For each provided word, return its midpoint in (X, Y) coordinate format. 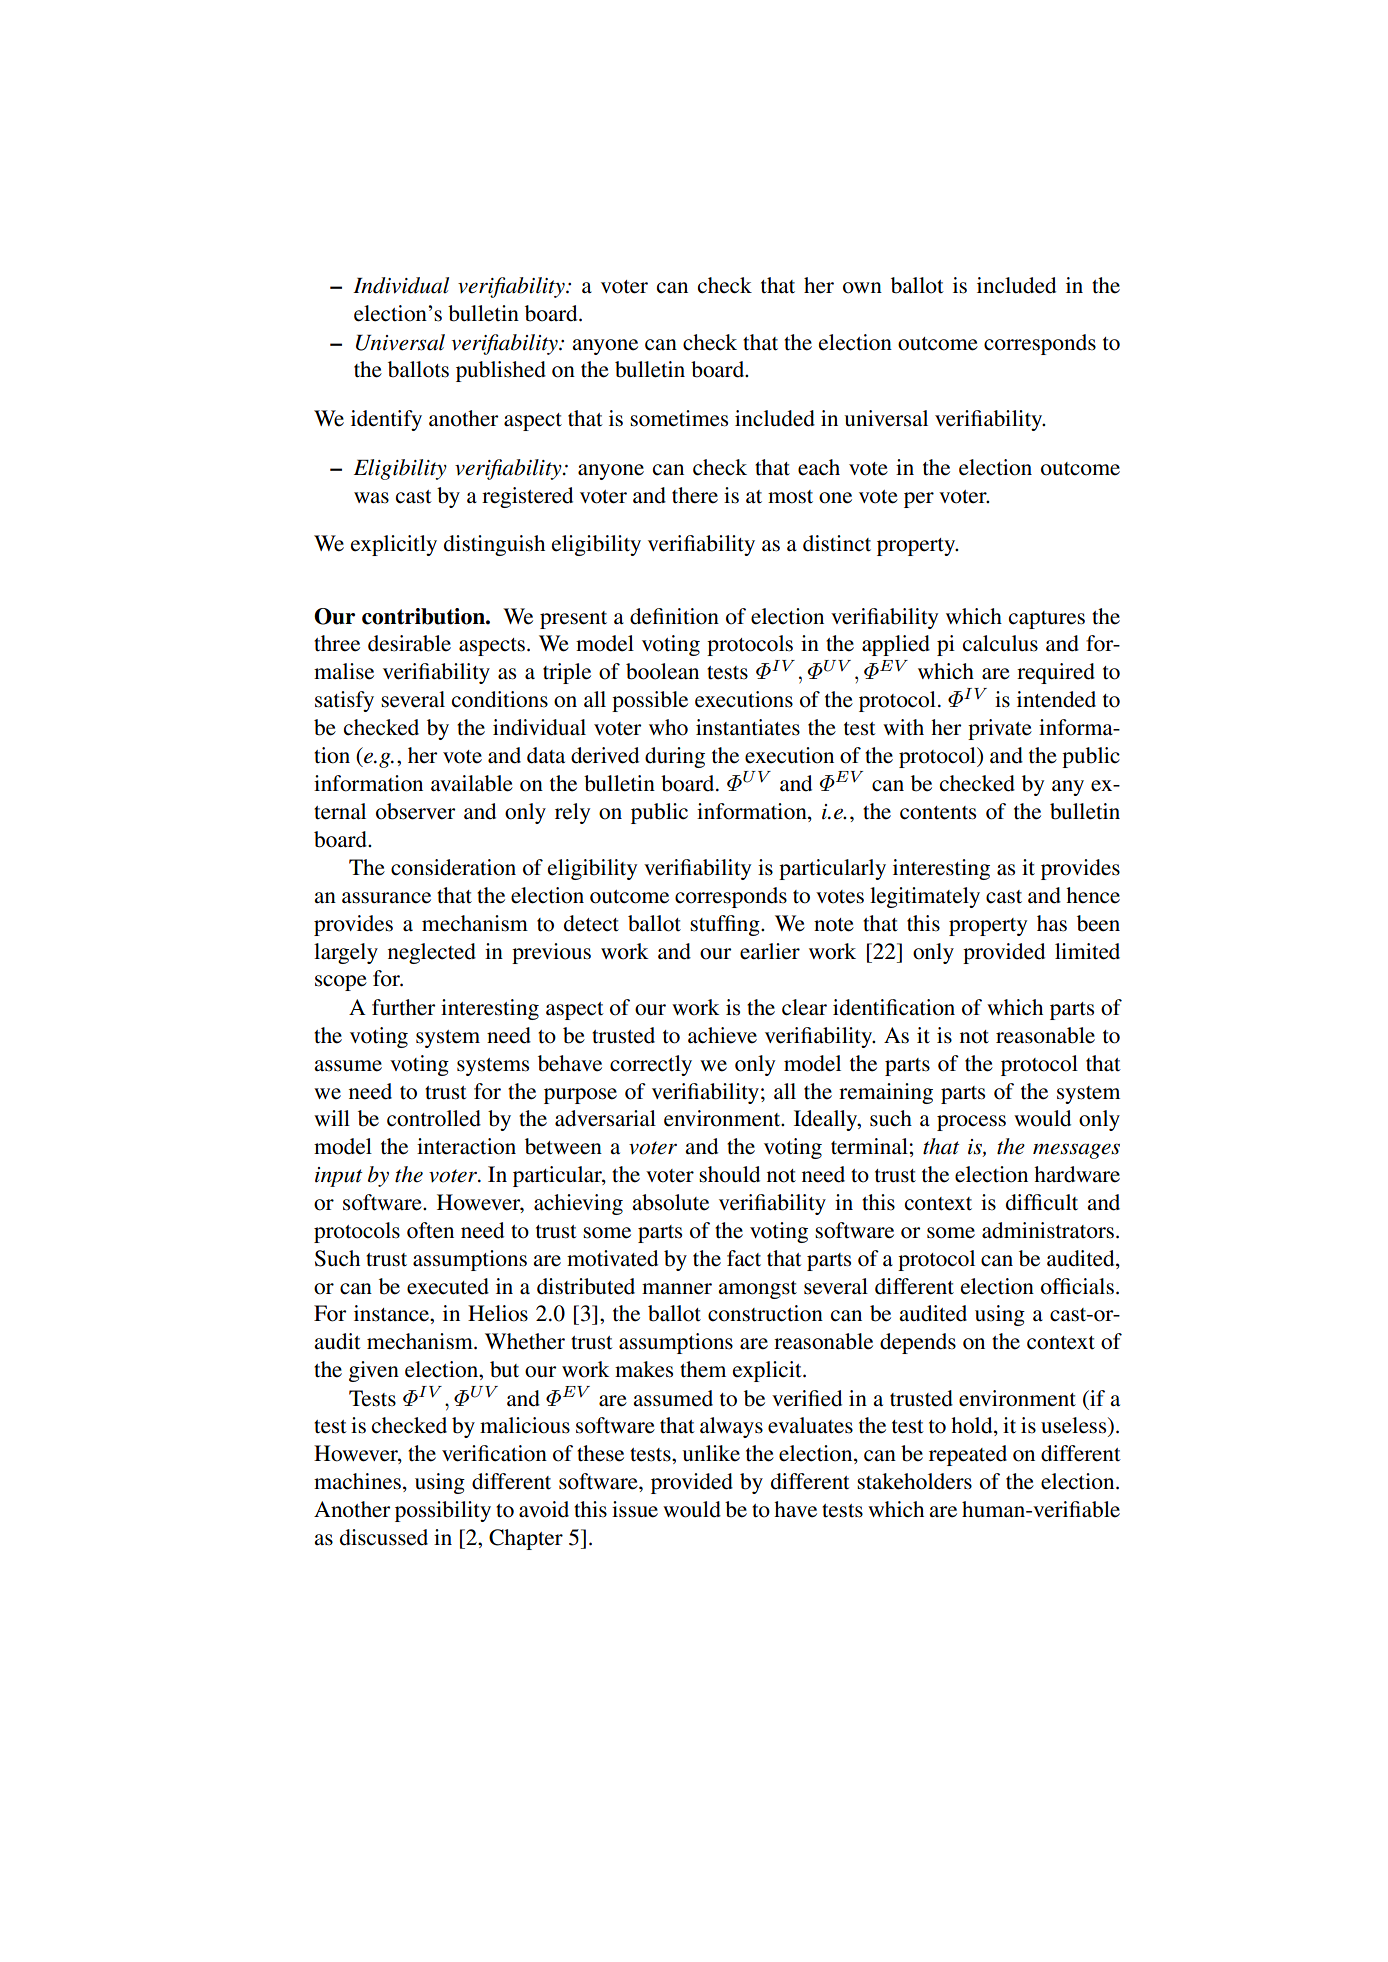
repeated (968, 1455)
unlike (711, 1453)
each (819, 467)
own (862, 288)
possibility (443, 1511)
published (501, 371)
